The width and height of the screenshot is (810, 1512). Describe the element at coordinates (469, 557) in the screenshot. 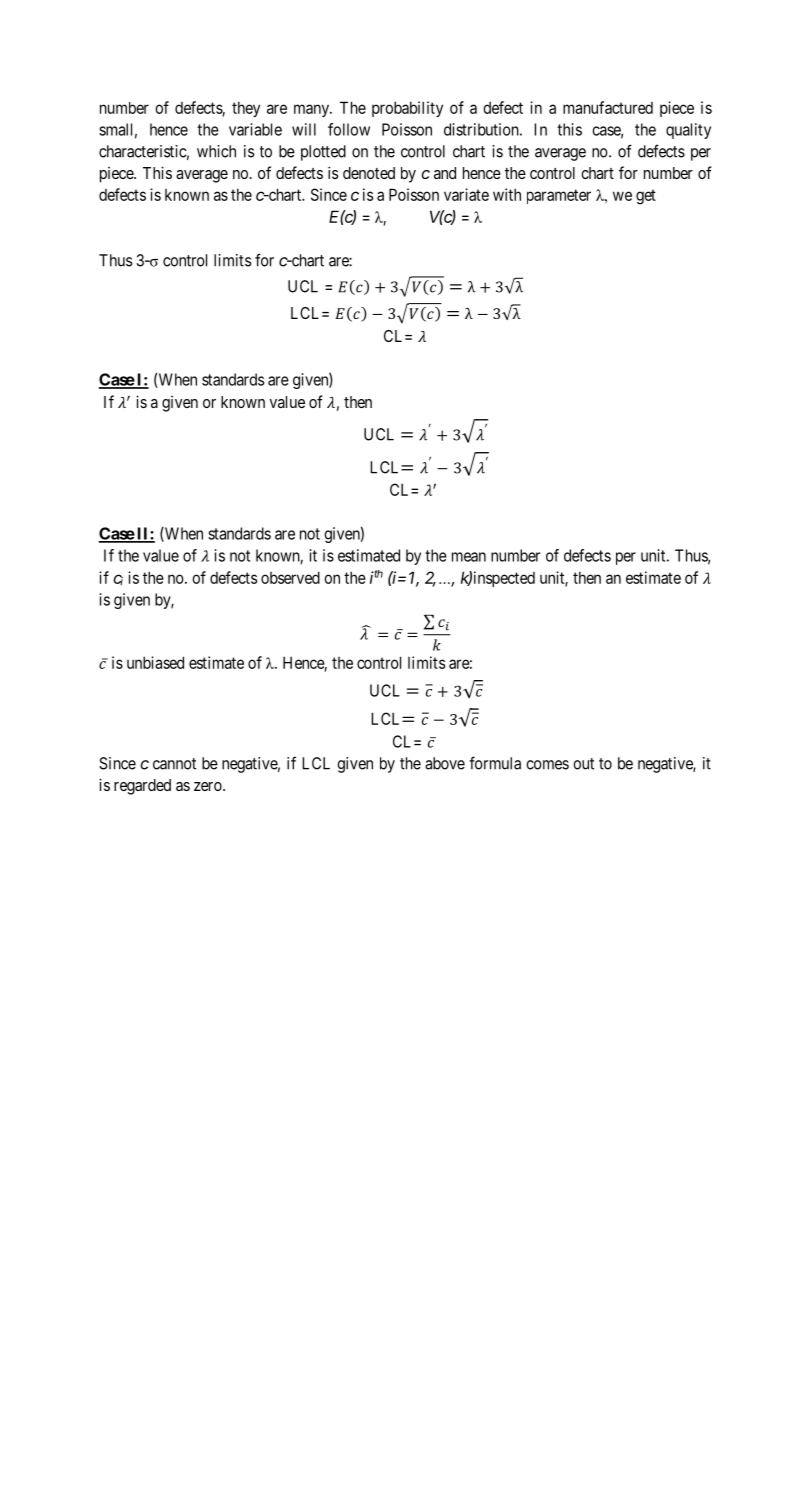

I see `mean` at that location.
